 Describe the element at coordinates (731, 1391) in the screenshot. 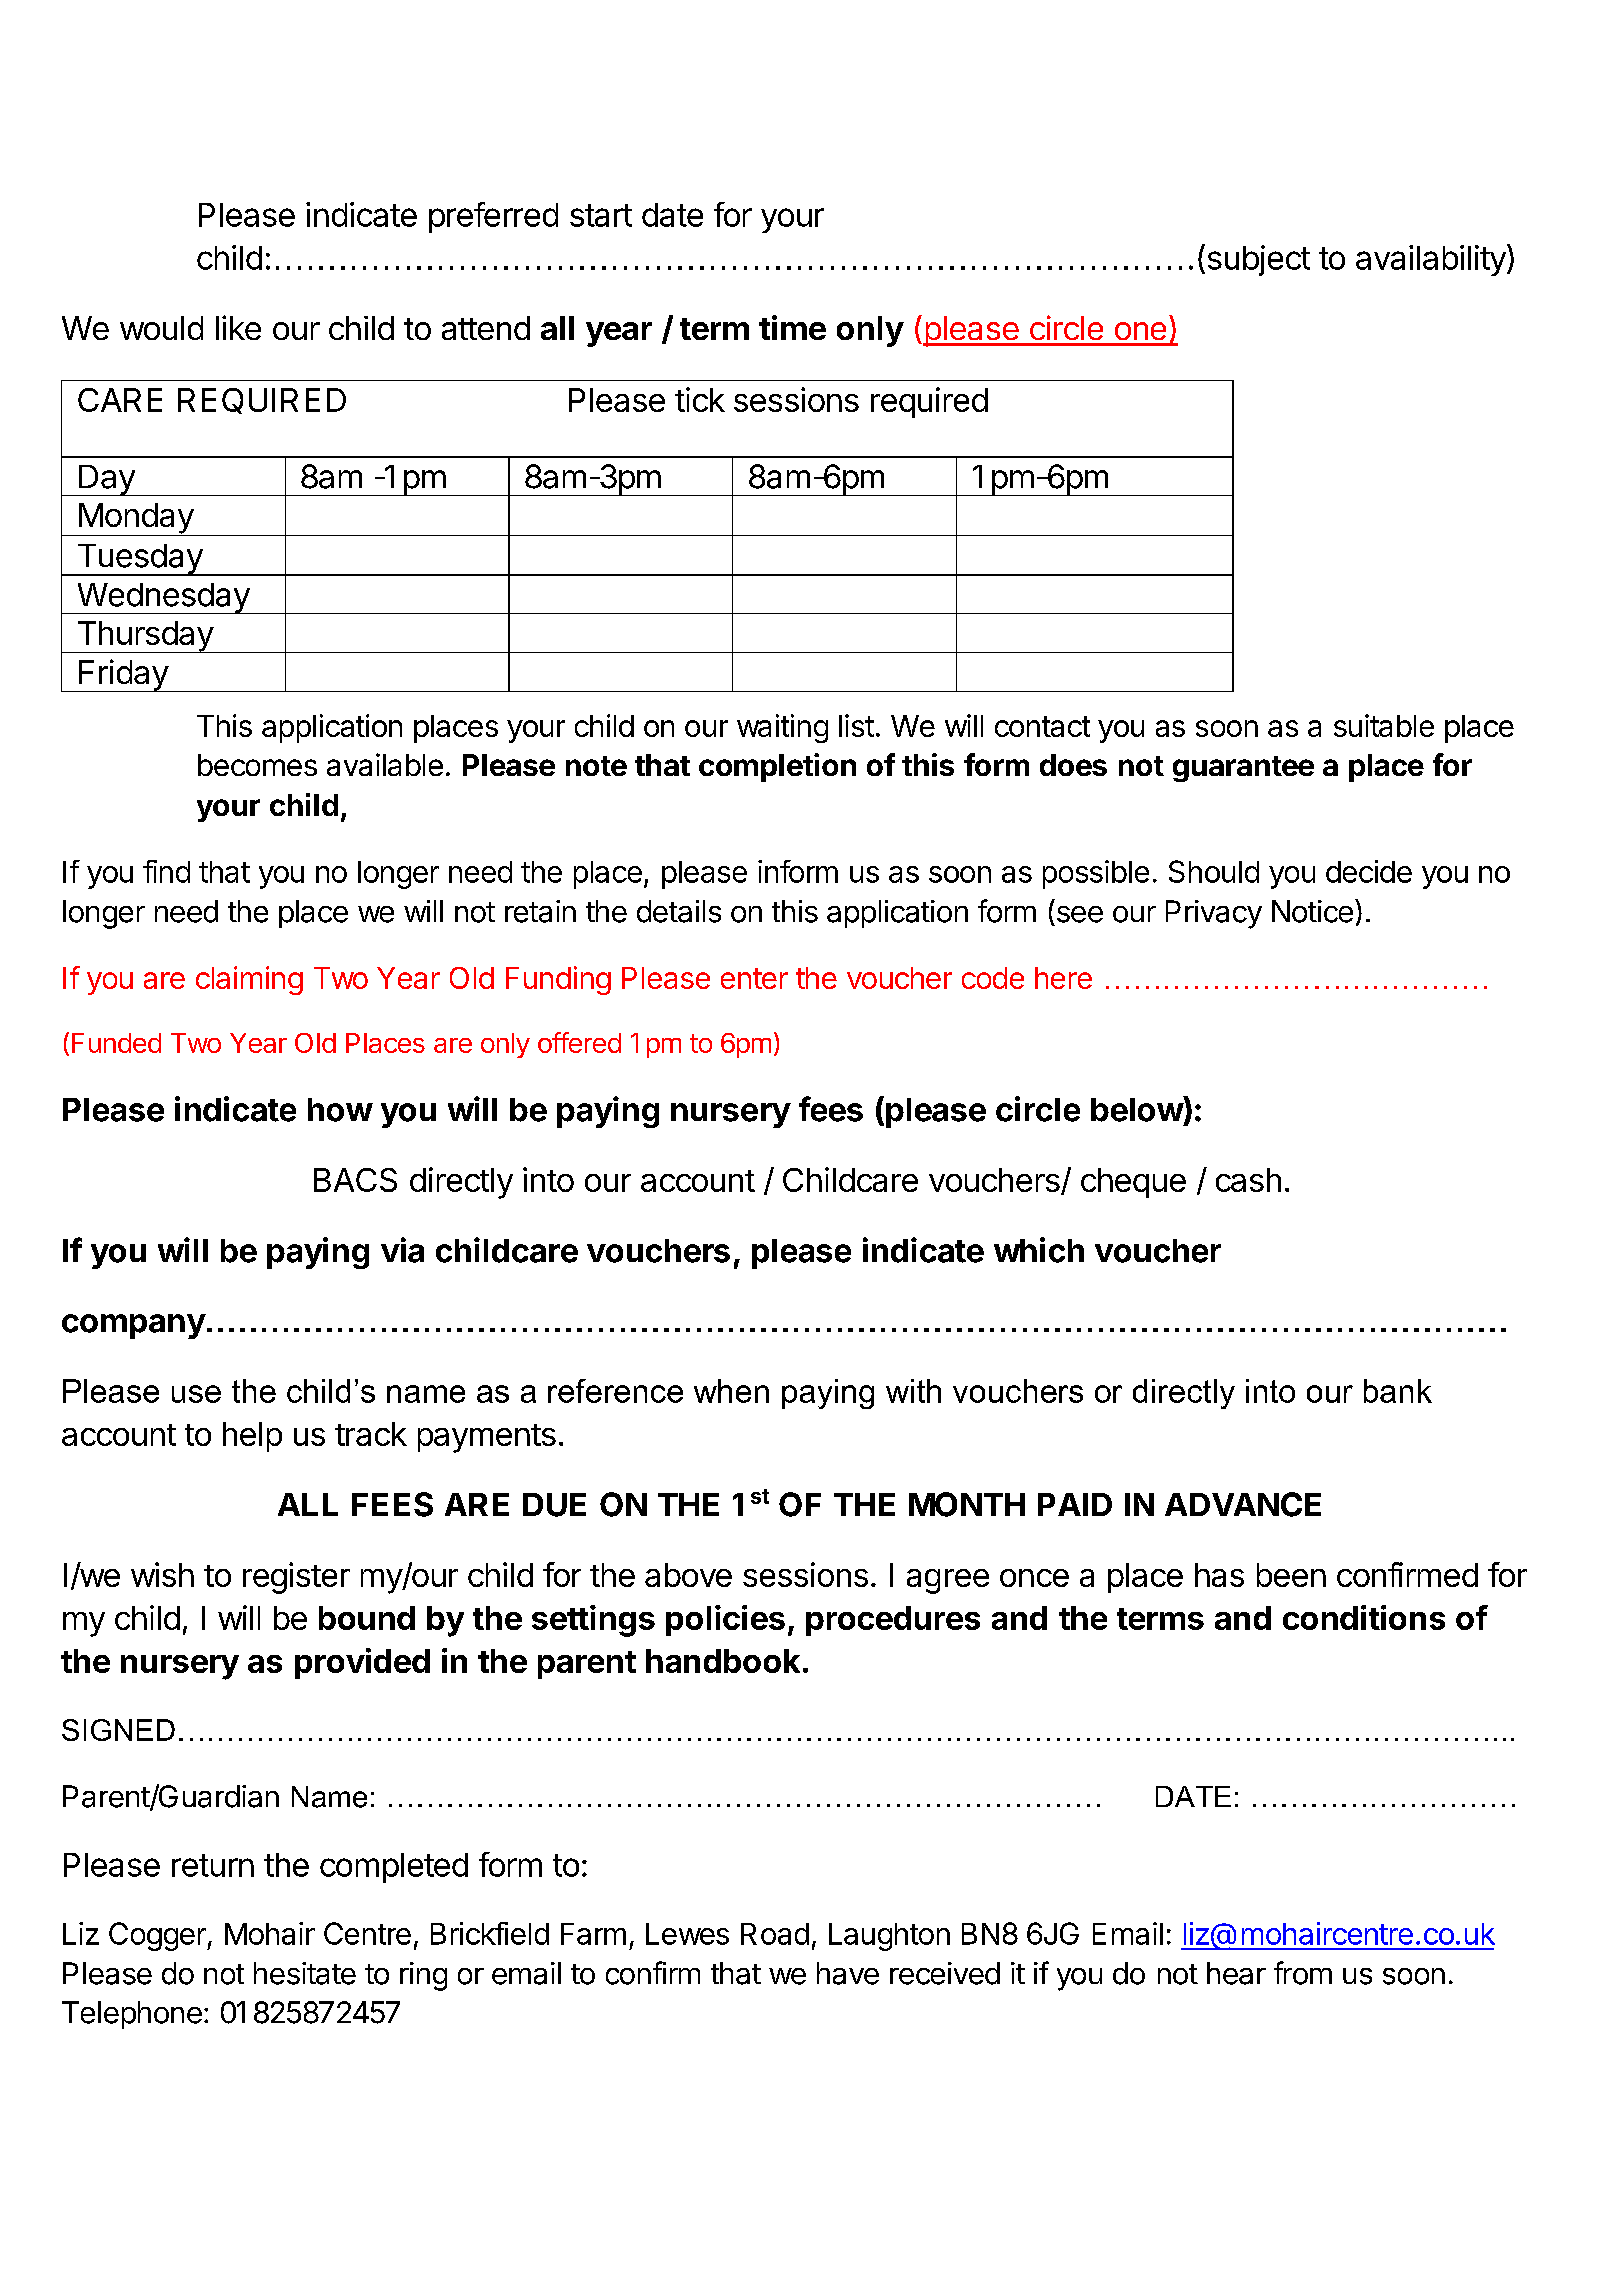

I see `when` at that location.
